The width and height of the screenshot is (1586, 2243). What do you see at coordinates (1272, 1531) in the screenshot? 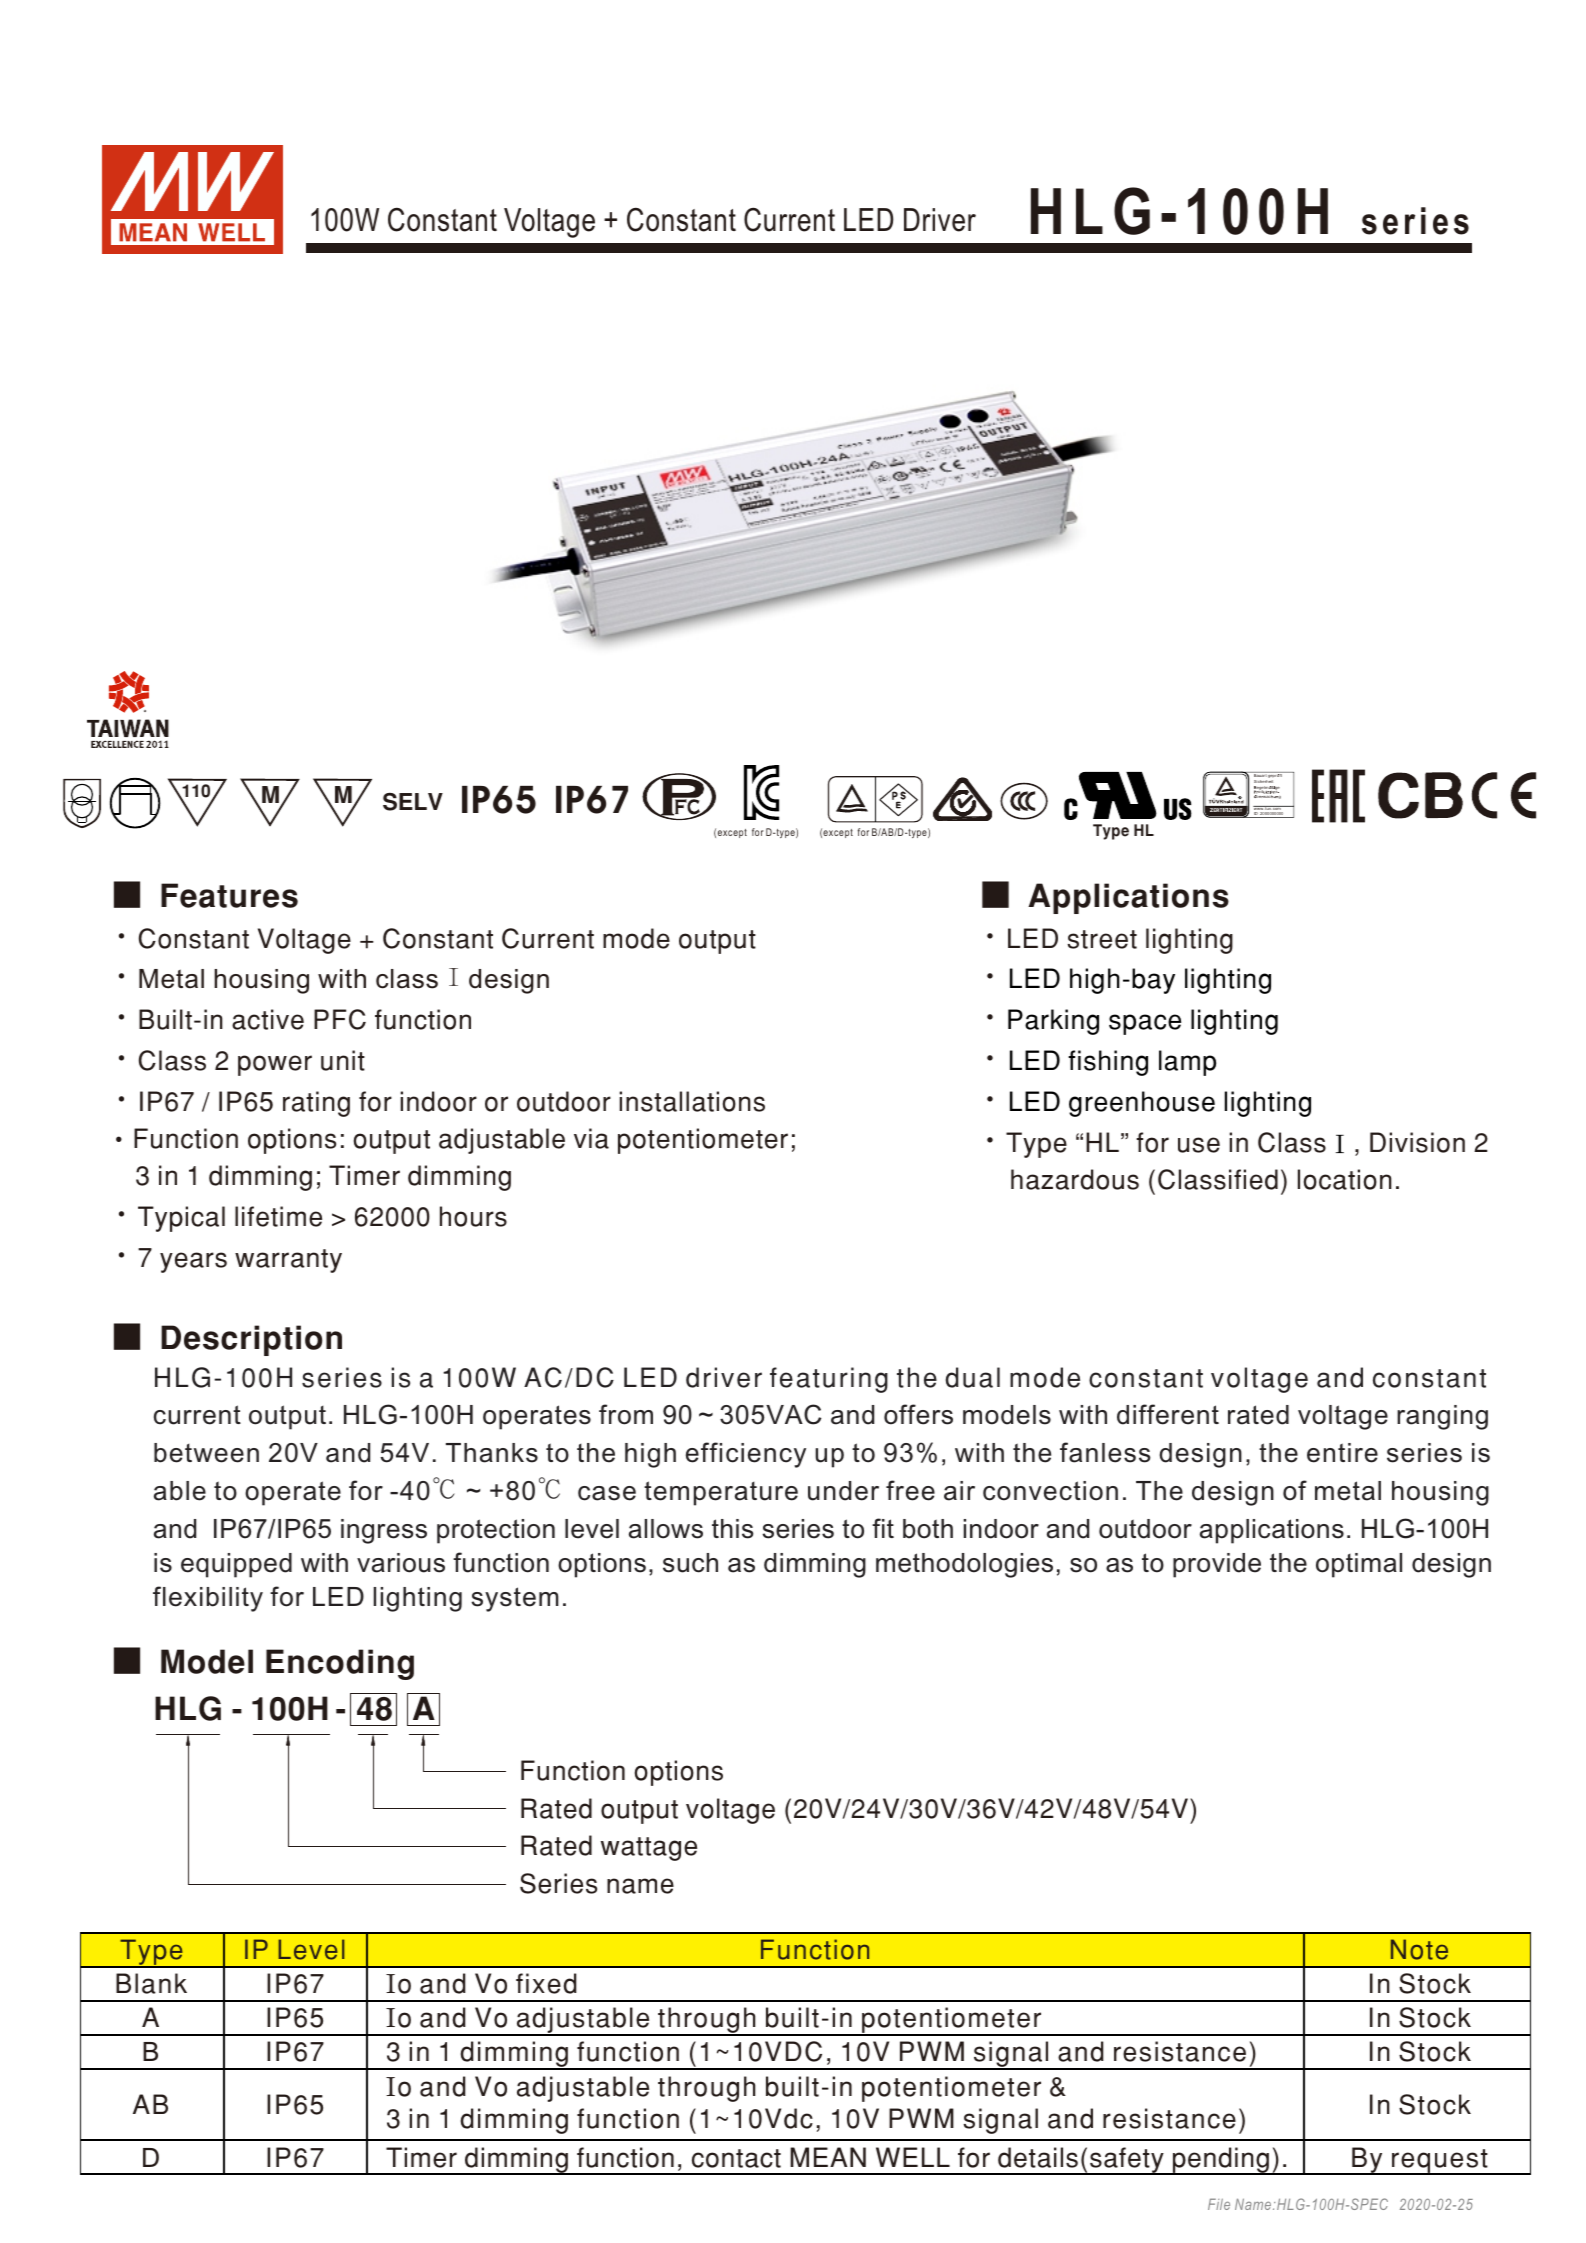
I see `applications` at bounding box center [1272, 1531].
